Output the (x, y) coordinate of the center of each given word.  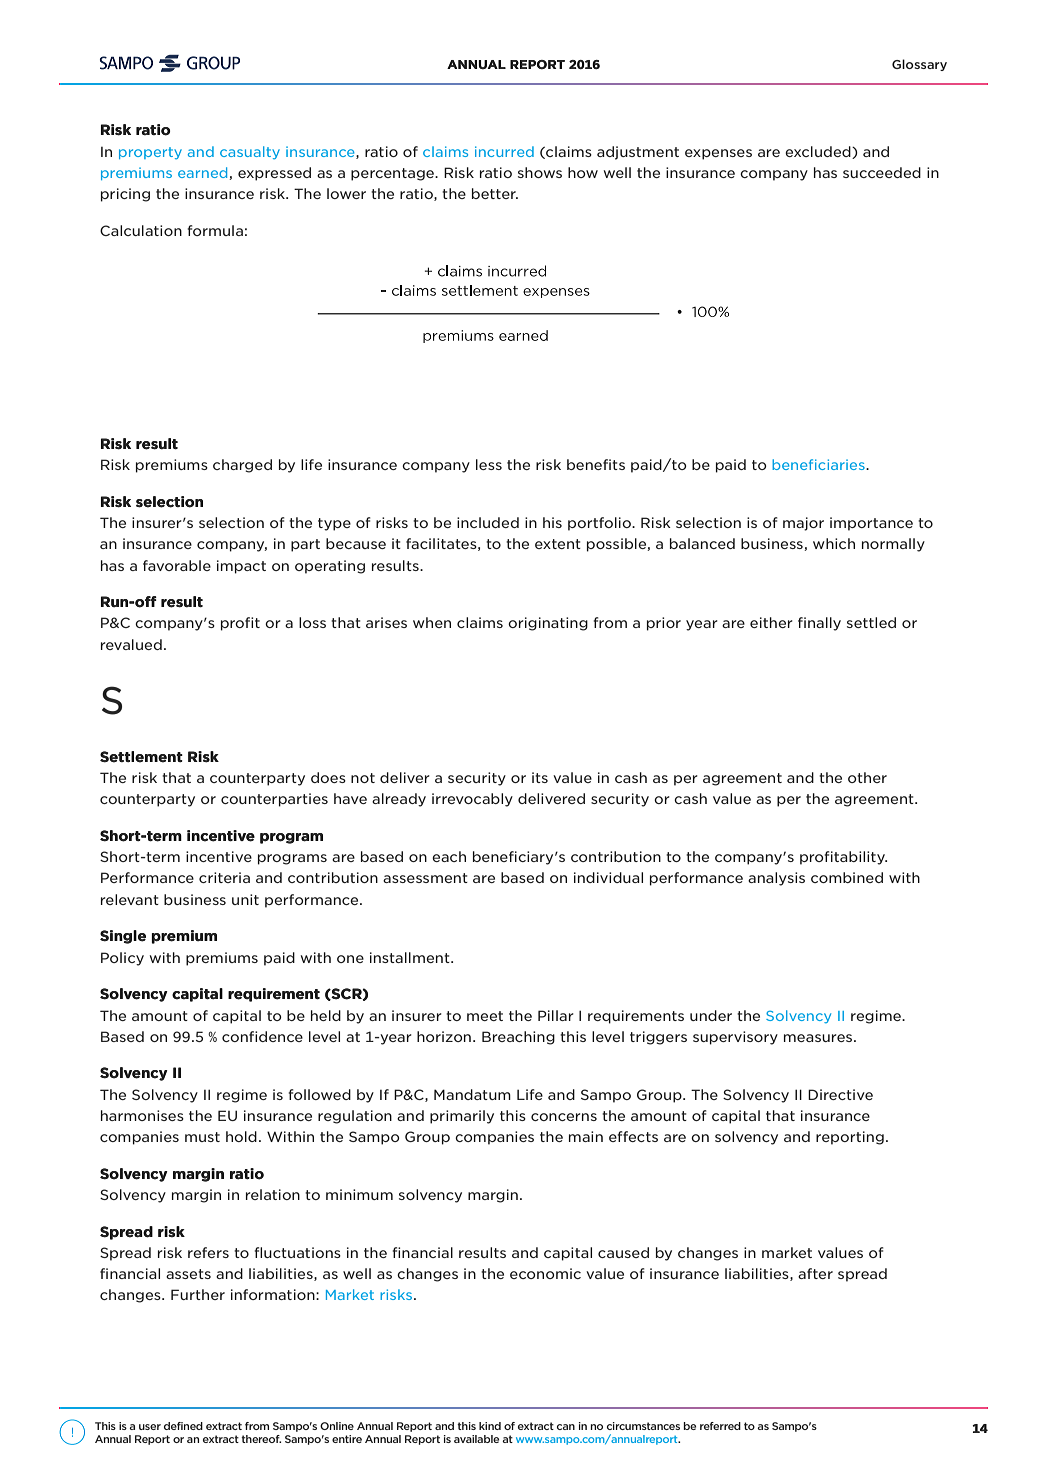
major (803, 524)
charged (242, 466)
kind (490, 1426)
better (495, 193)
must (202, 1137)
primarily (462, 1117)
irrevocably (472, 800)
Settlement (141, 757)
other (867, 777)
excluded (819, 152)
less (489, 464)
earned (204, 173)
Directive (840, 1094)
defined (183, 1426)
